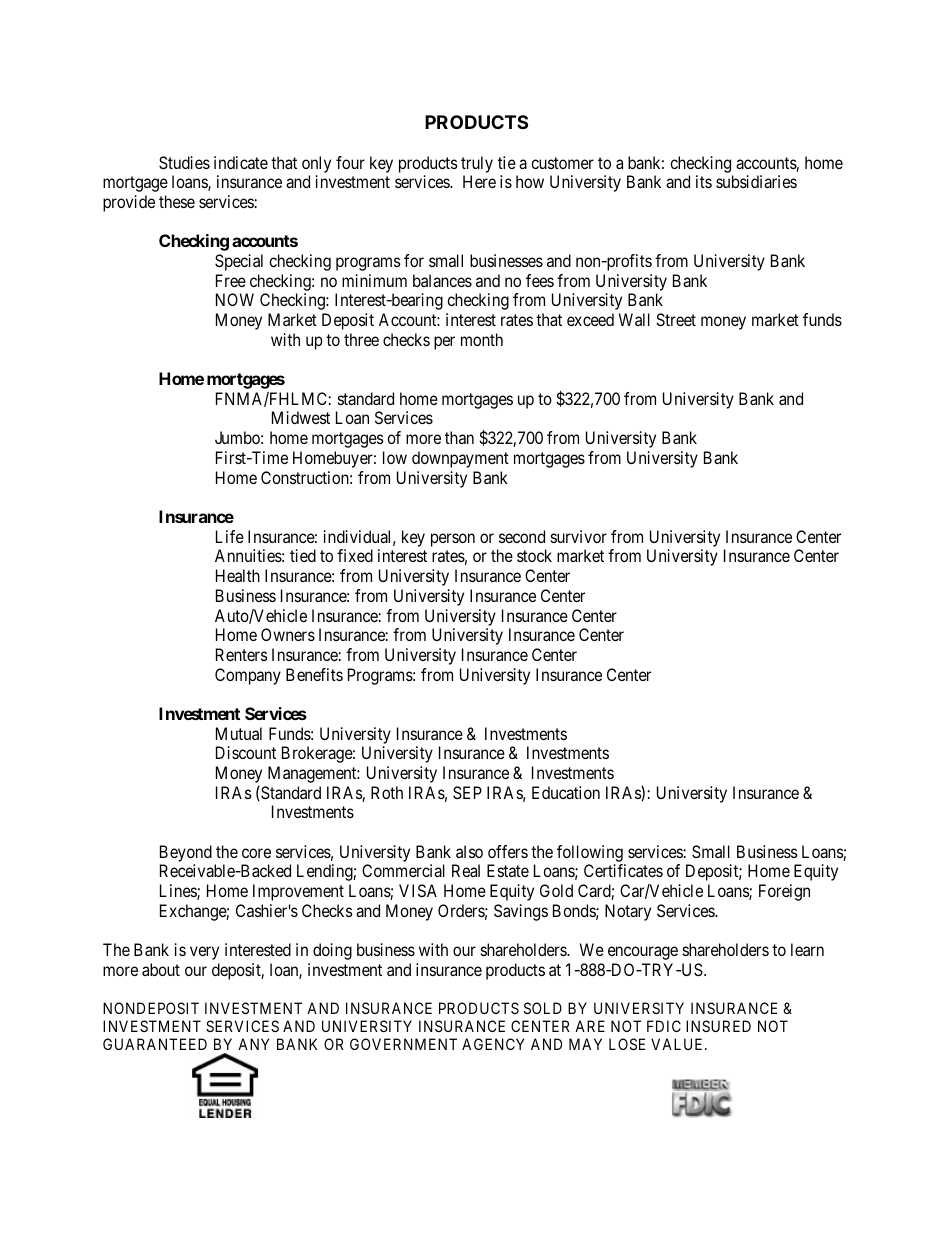  What do you see at coordinates (579, 536) in the document?
I see `survivor` at bounding box center [579, 536].
